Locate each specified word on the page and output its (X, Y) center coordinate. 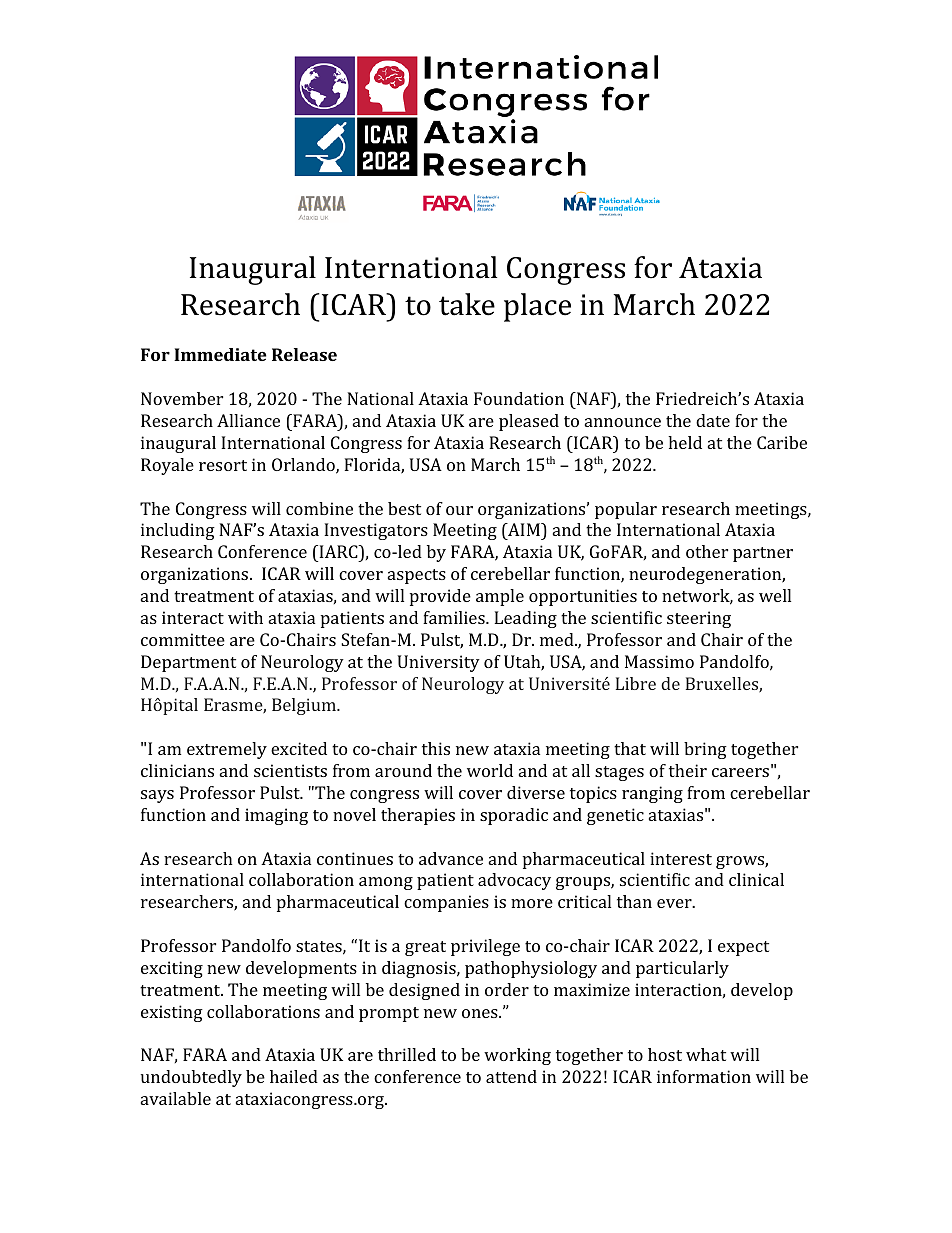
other (707, 551)
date (713, 420)
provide (440, 597)
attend (511, 1076)
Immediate (220, 354)
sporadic (514, 816)
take (467, 304)
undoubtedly (191, 1078)
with (245, 617)
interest (681, 858)
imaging (276, 816)
